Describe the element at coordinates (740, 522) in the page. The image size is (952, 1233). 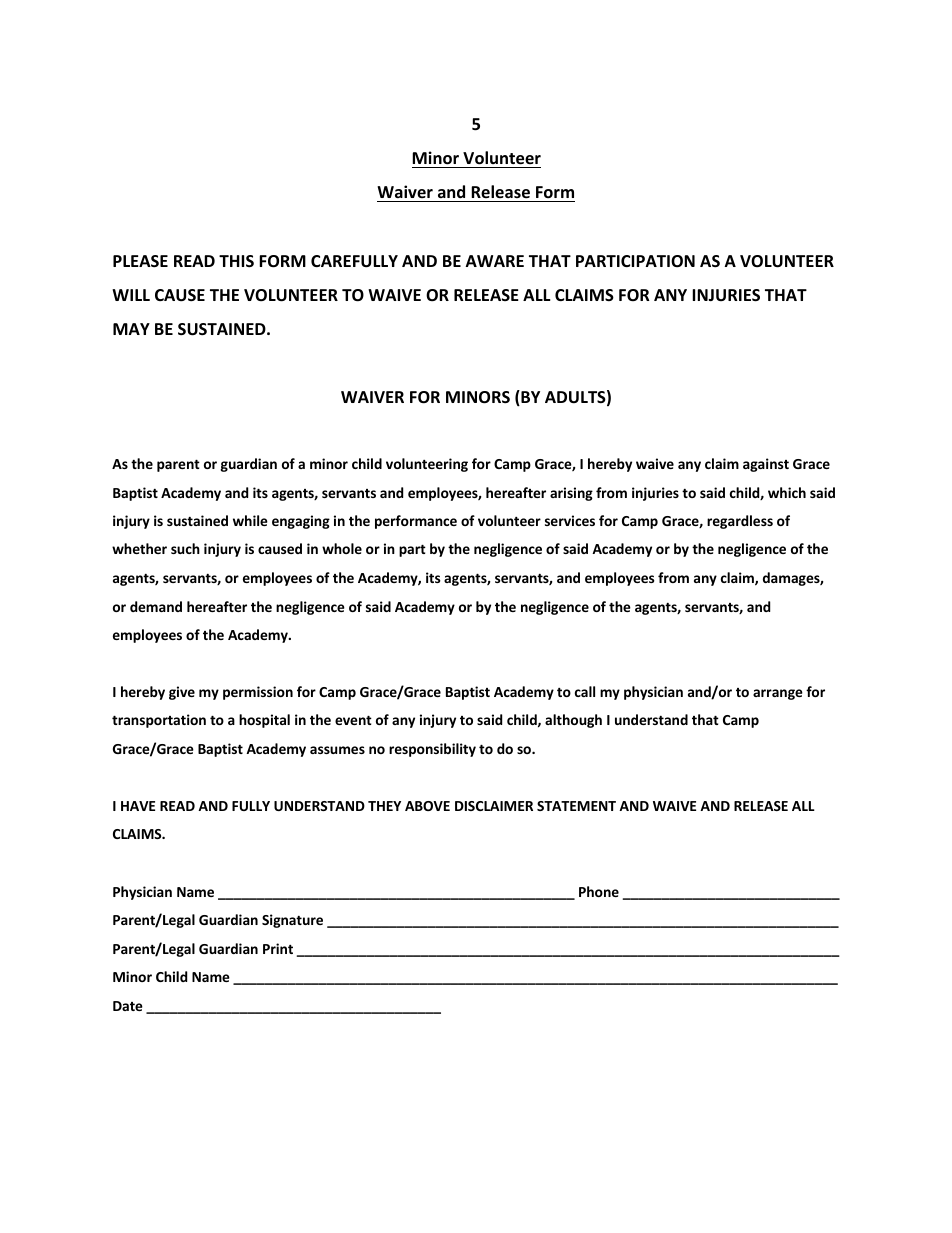
I see `regardless` at that location.
